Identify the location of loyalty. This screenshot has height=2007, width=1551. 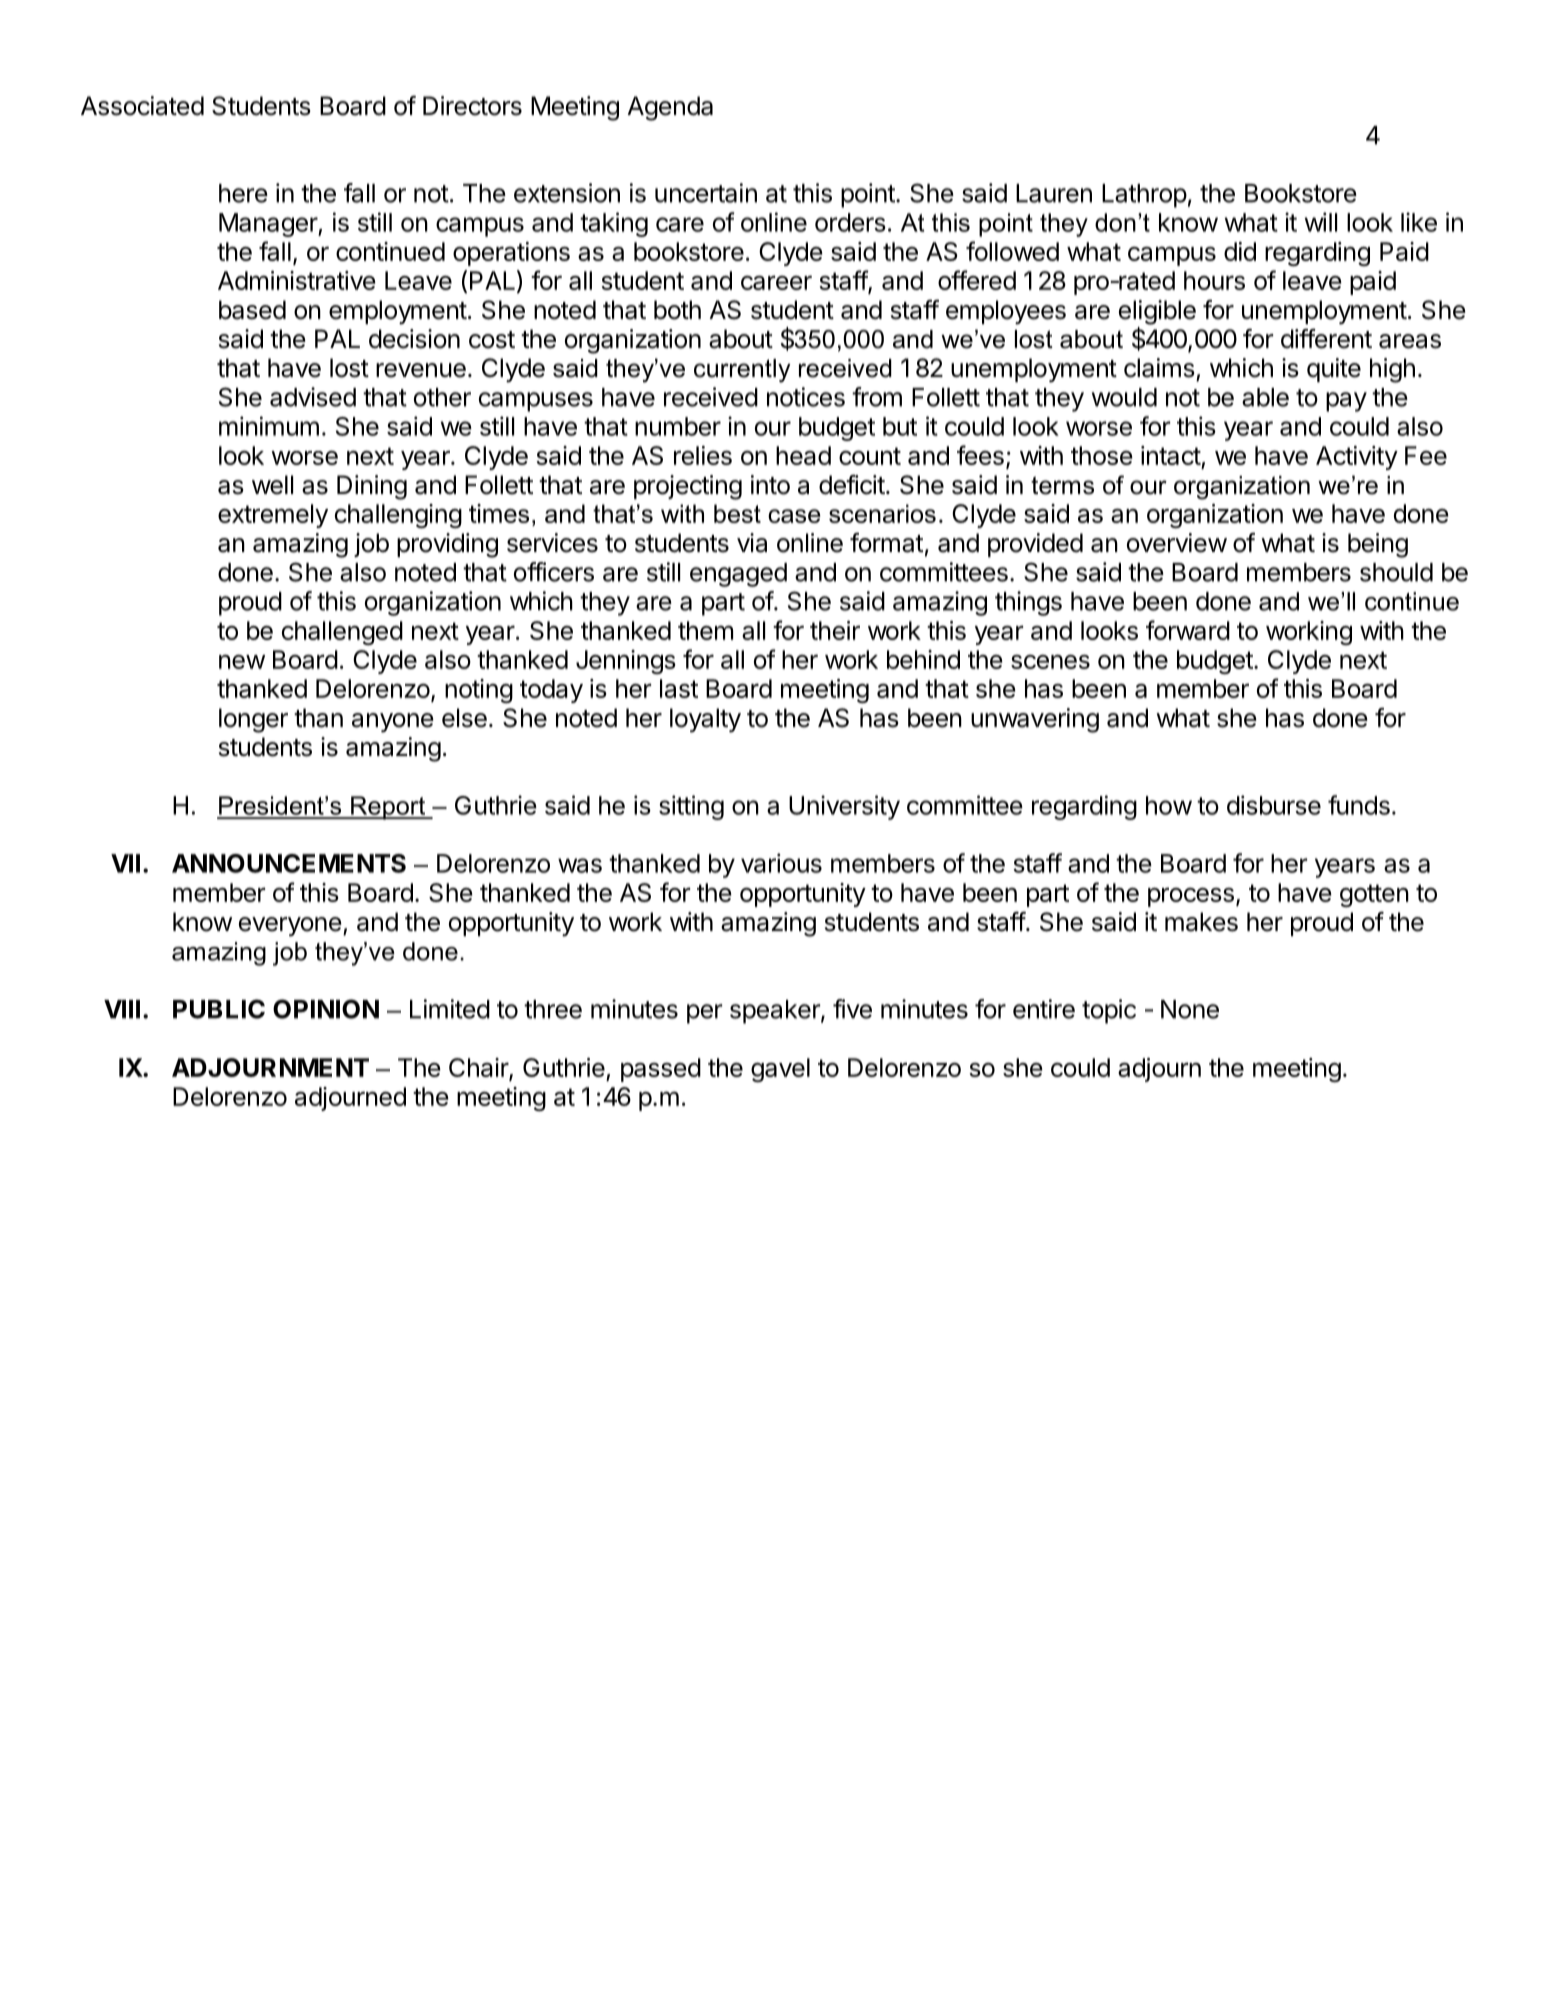
(705, 720).
